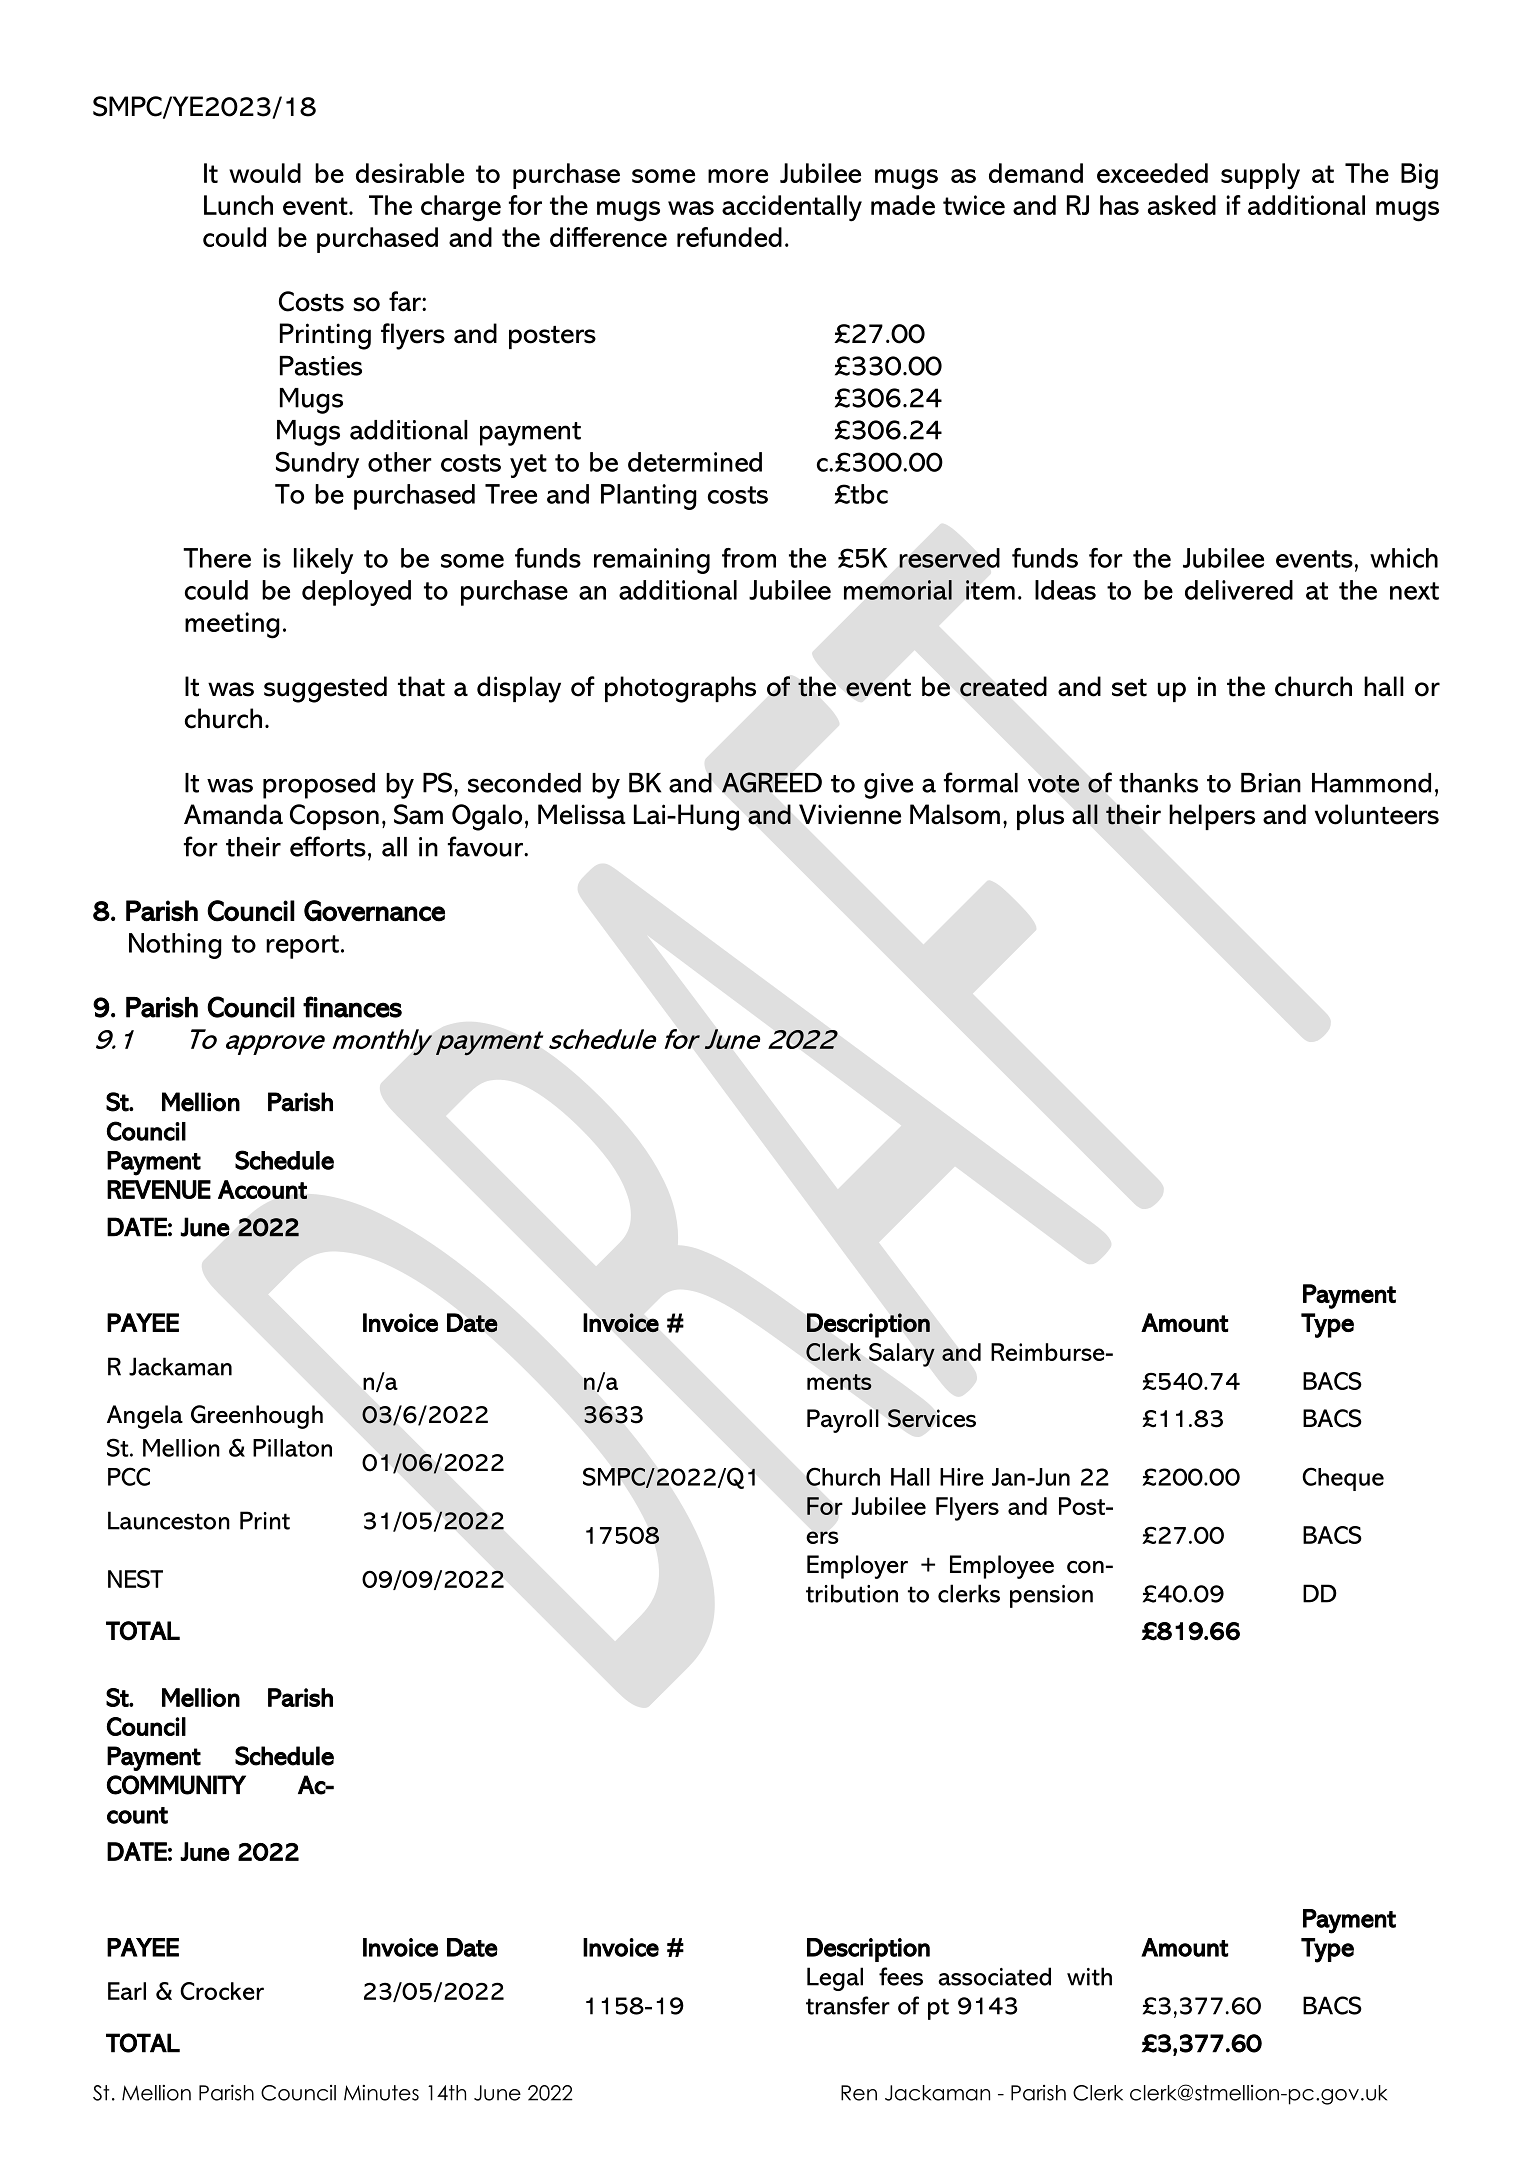  I want to click on delivered, so click(1239, 590).
